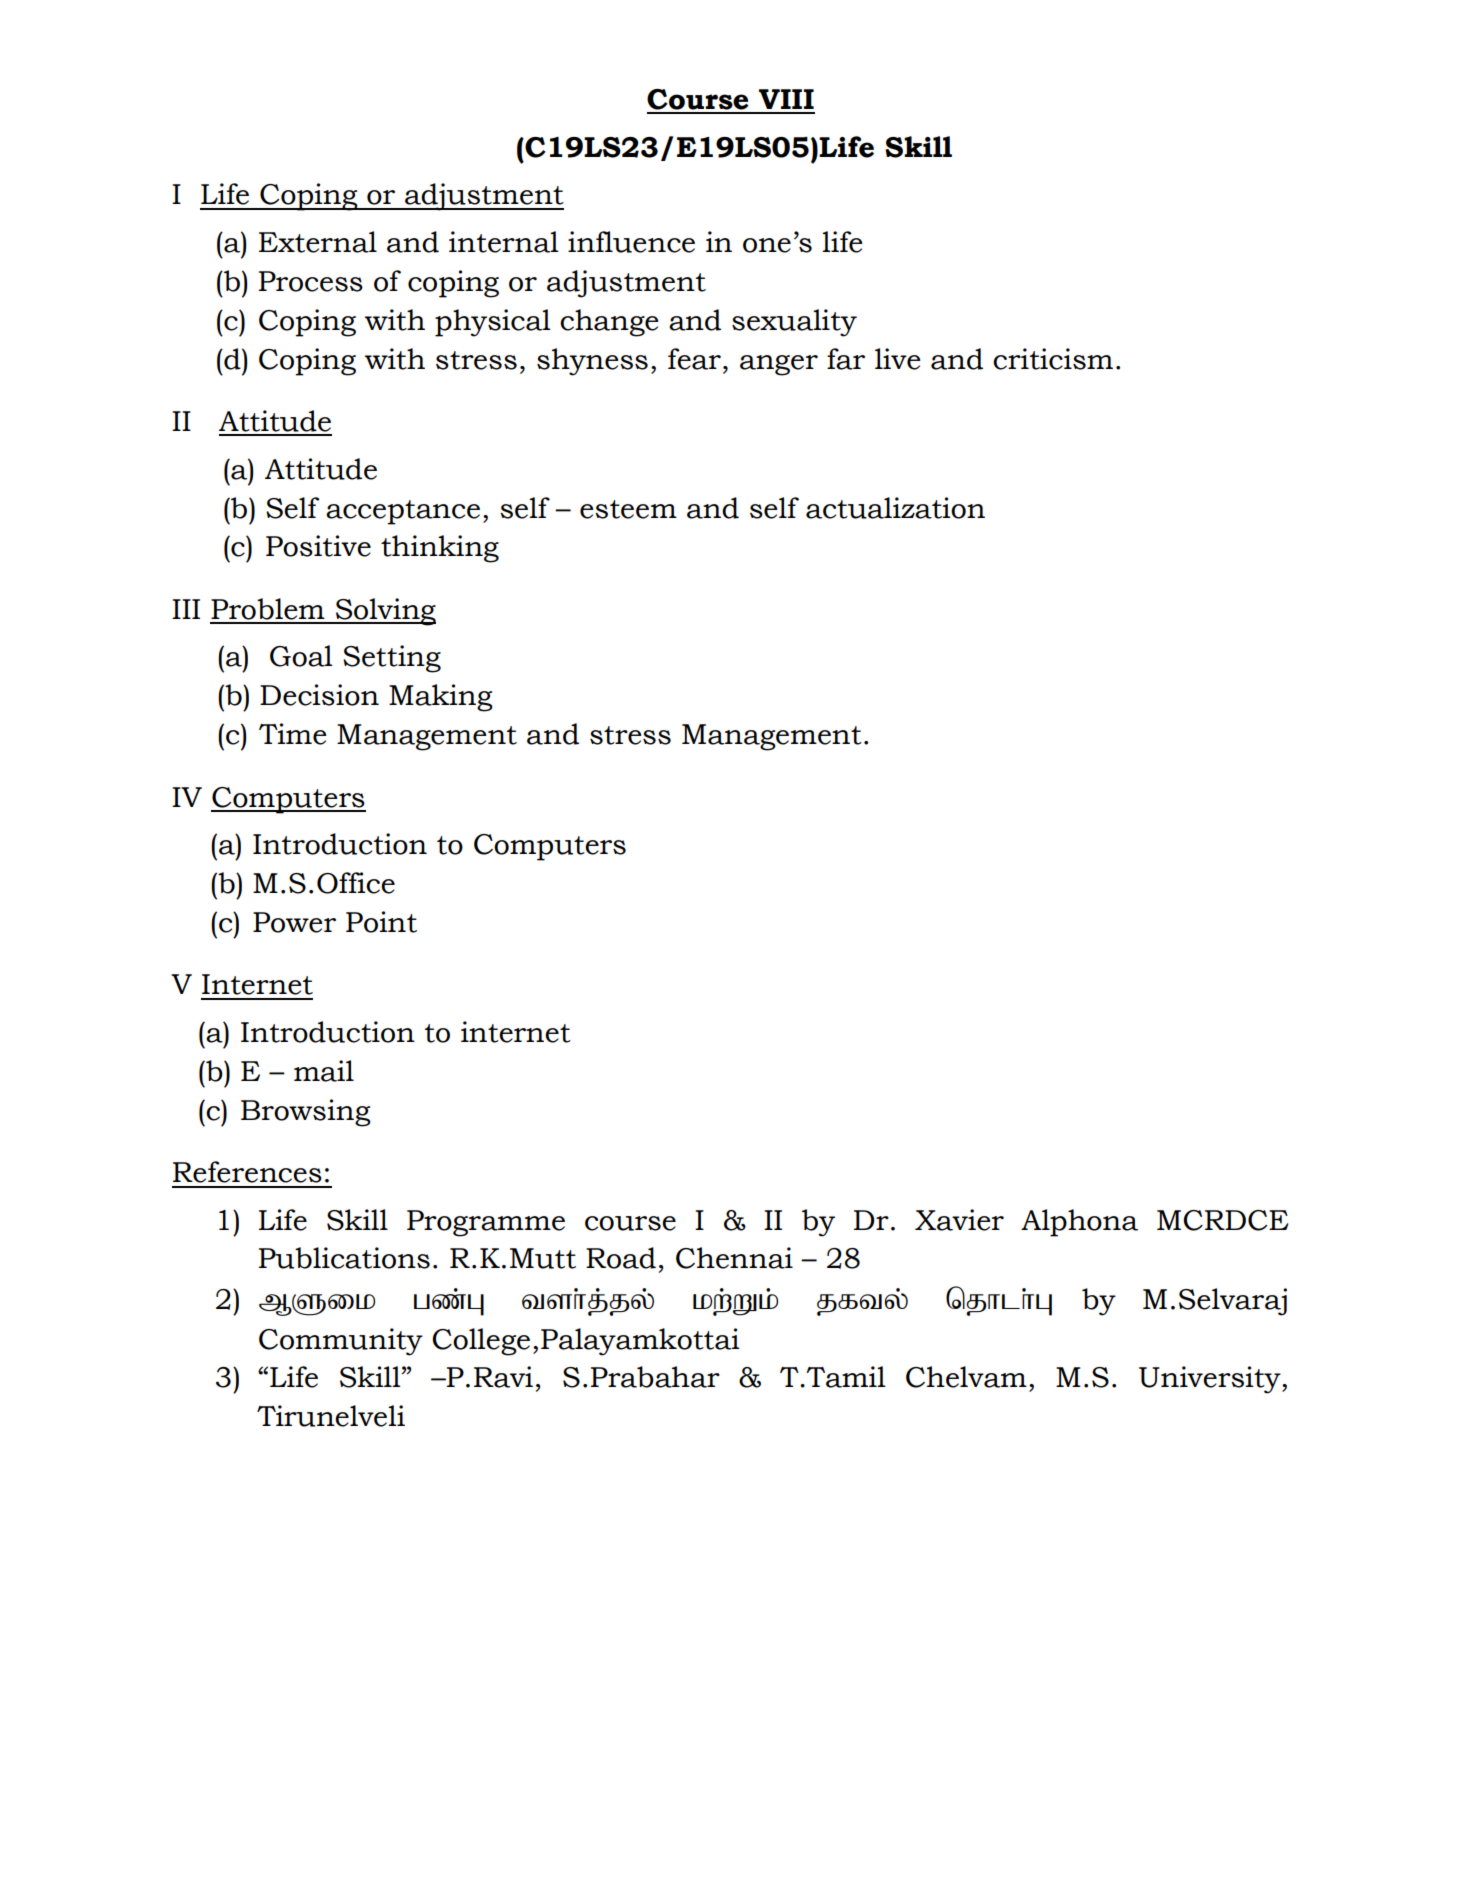 This screenshot has width=1461, height=1890. I want to click on actualization, so click(895, 508).
